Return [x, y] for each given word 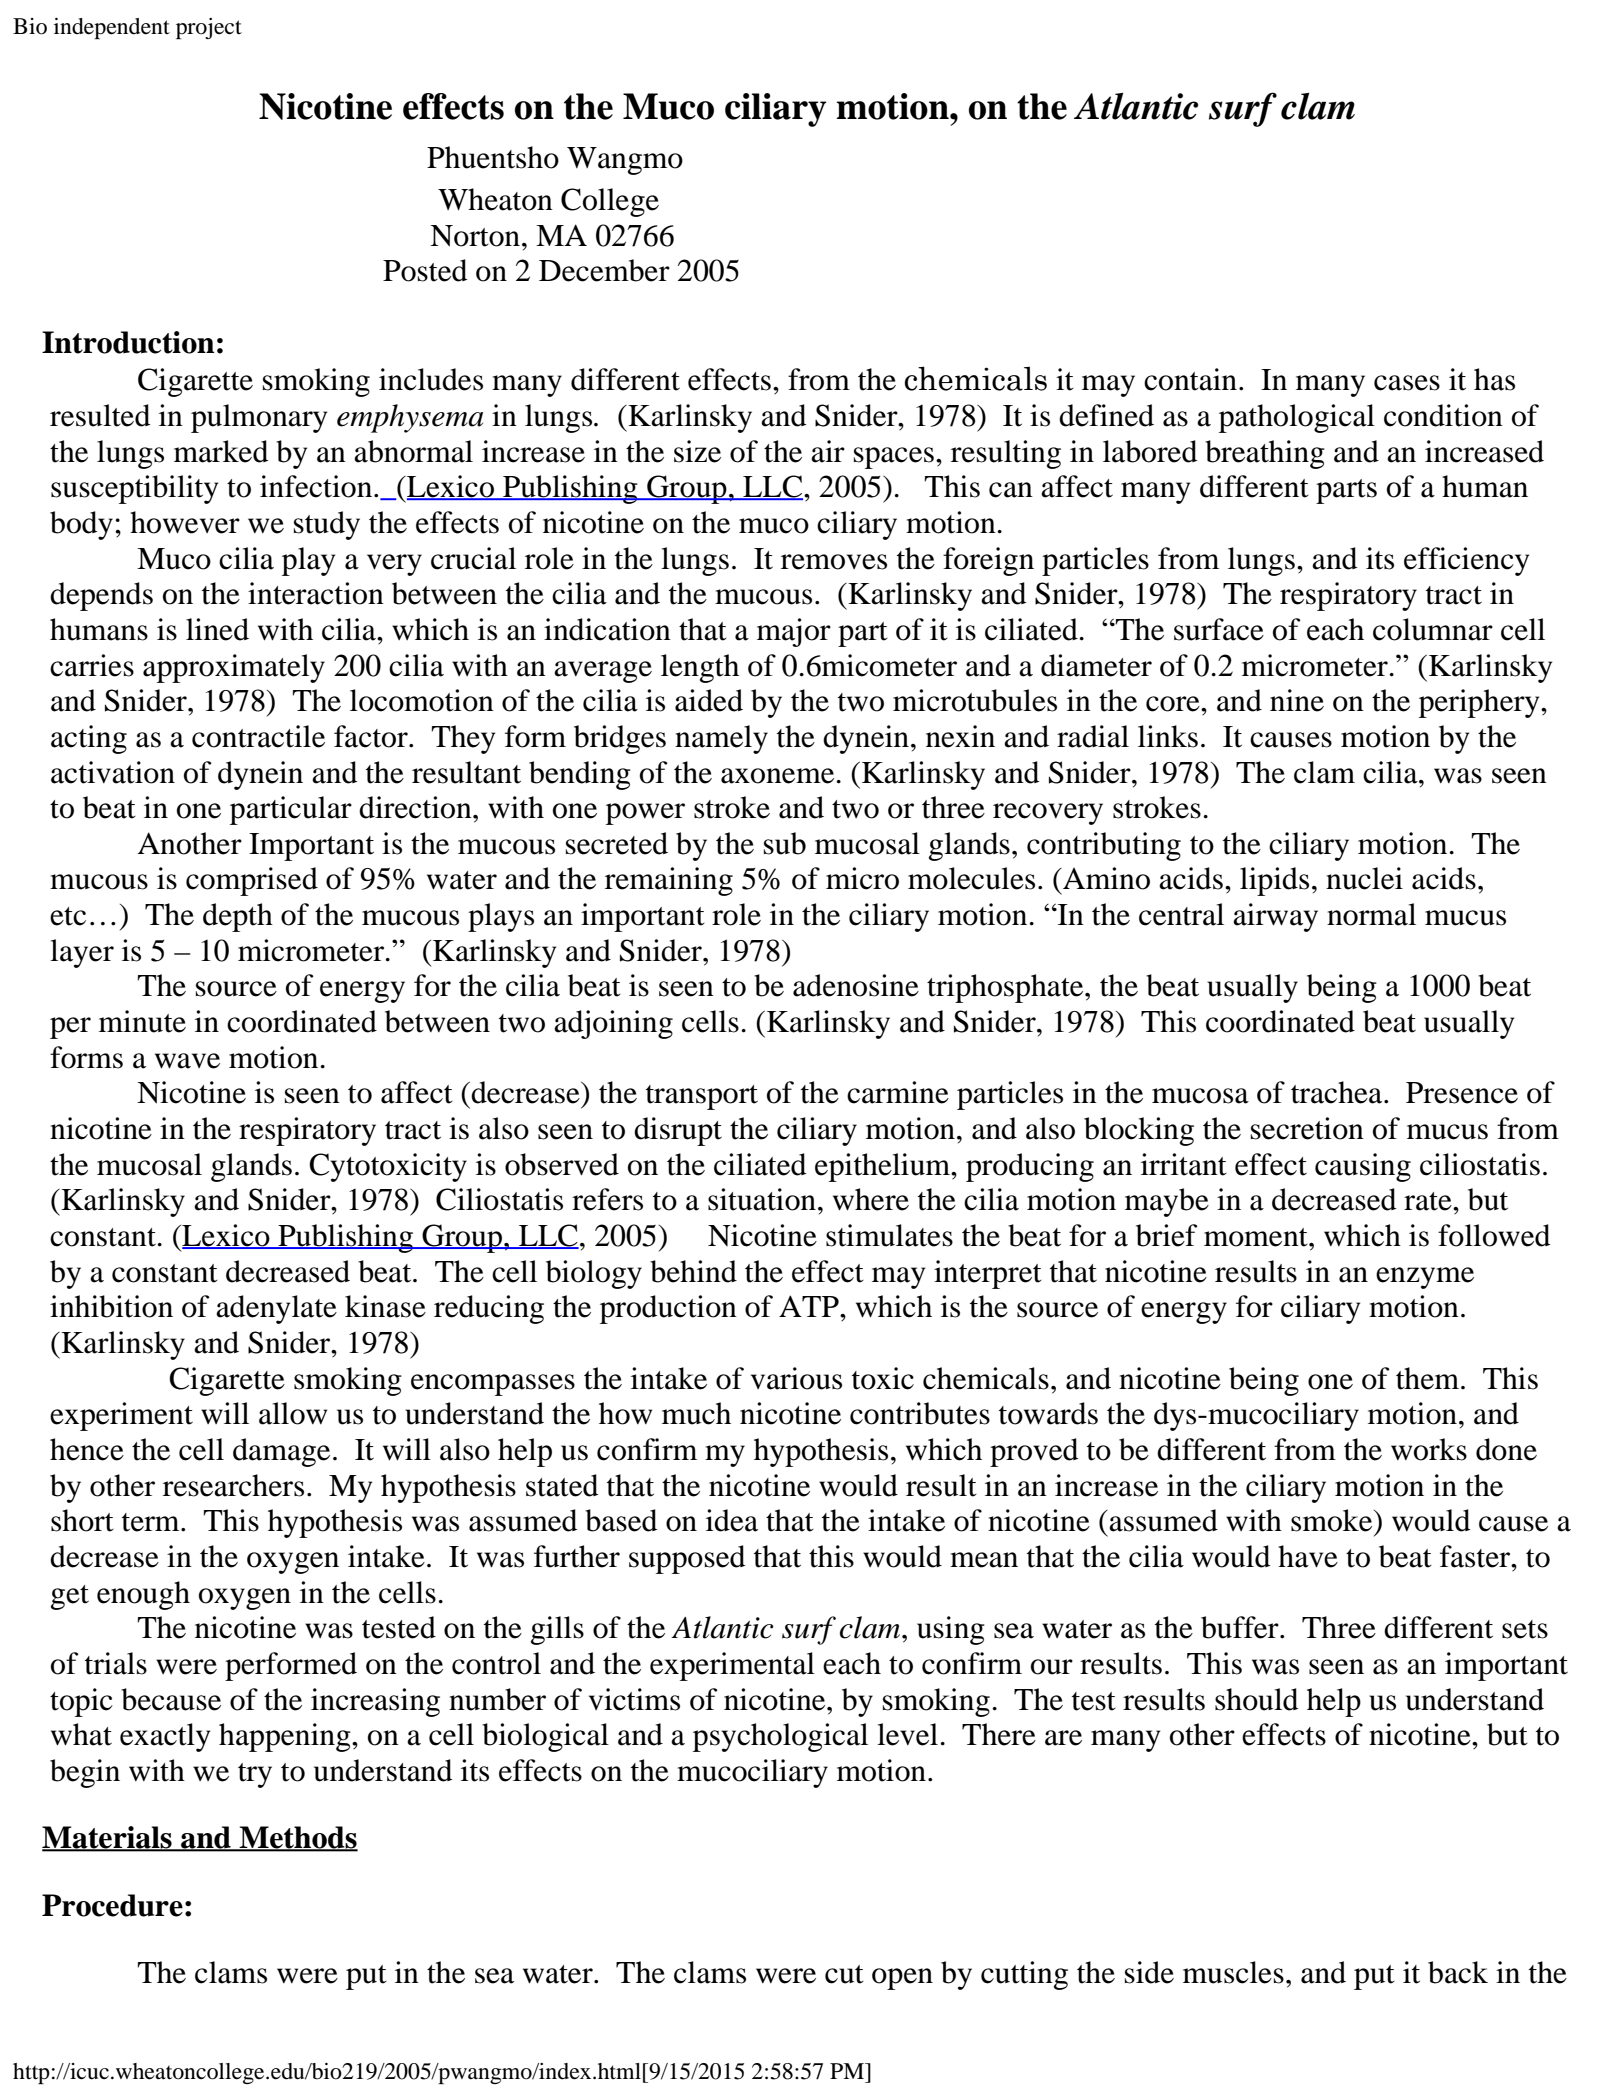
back [1458, 1972]
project [209, 28]
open [902, 1979]
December [604, 270]
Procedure [112, 1905]
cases [1407, 383]
